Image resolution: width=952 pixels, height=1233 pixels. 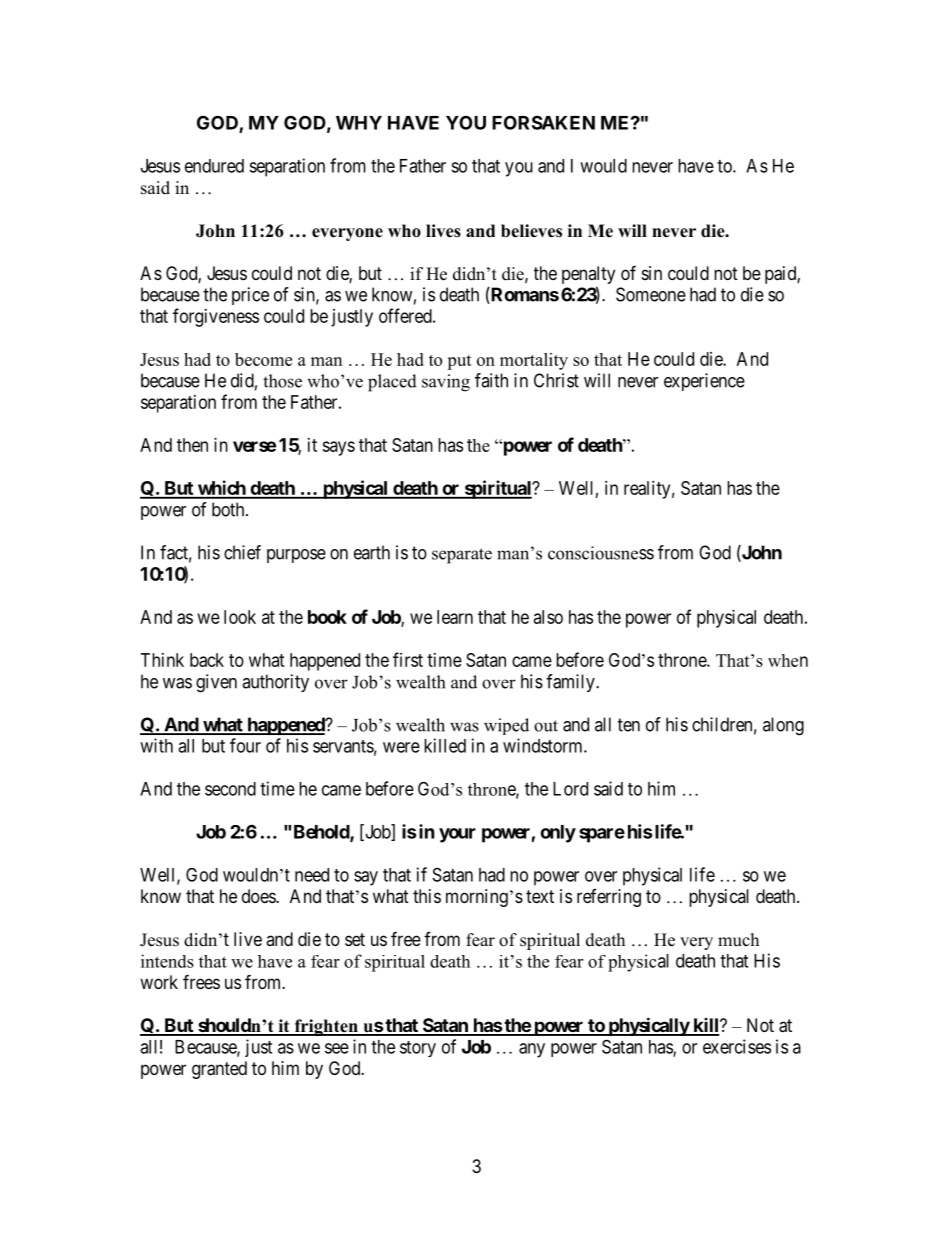 What do you see at coordinates (446, 383) in the page?
I see `saving` at bounding box center [446, 383].
